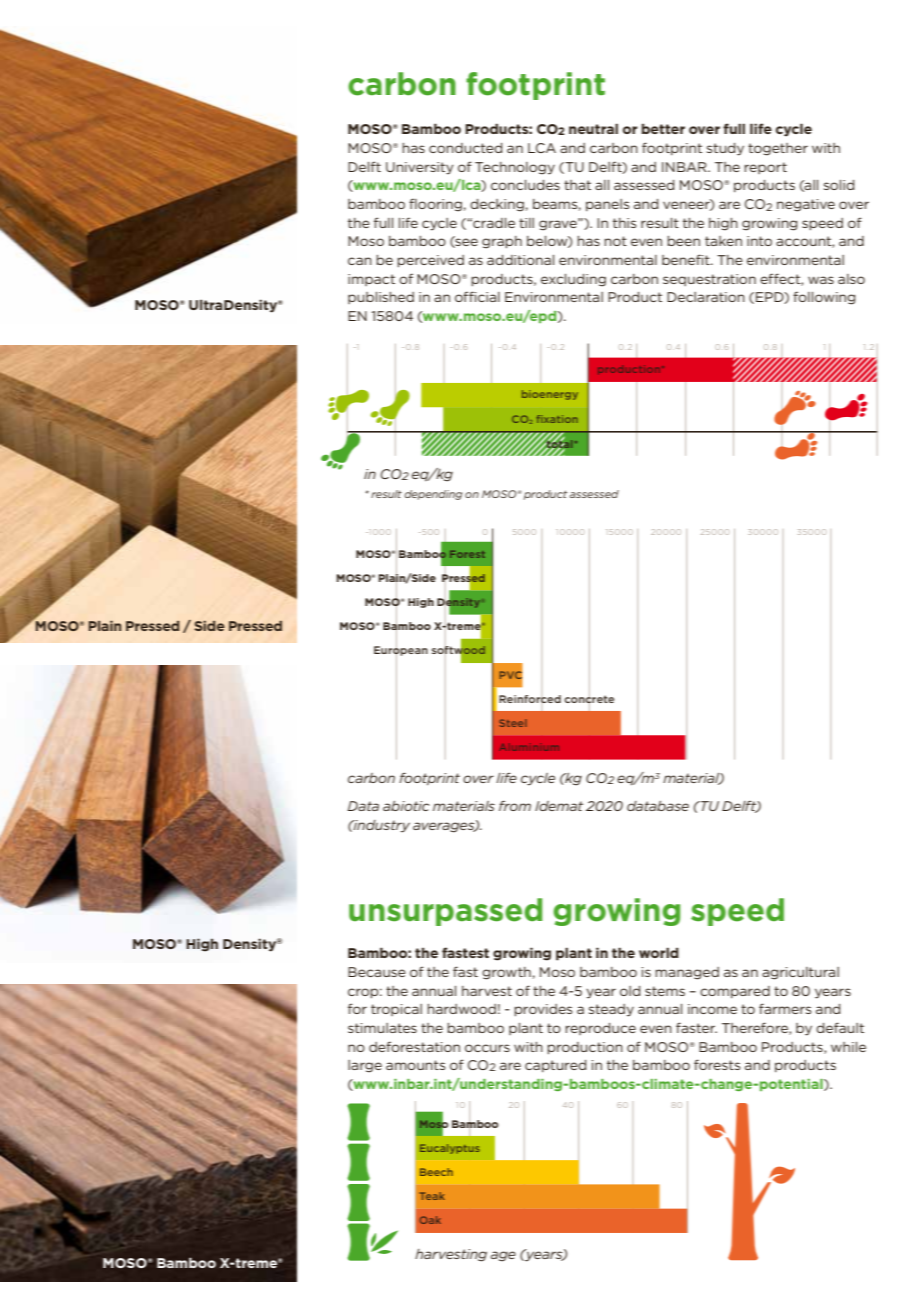  What do you see at coordinates (432, 1196) in the screenshot?
I see `Teak` at bounding box center [432, 1196].
